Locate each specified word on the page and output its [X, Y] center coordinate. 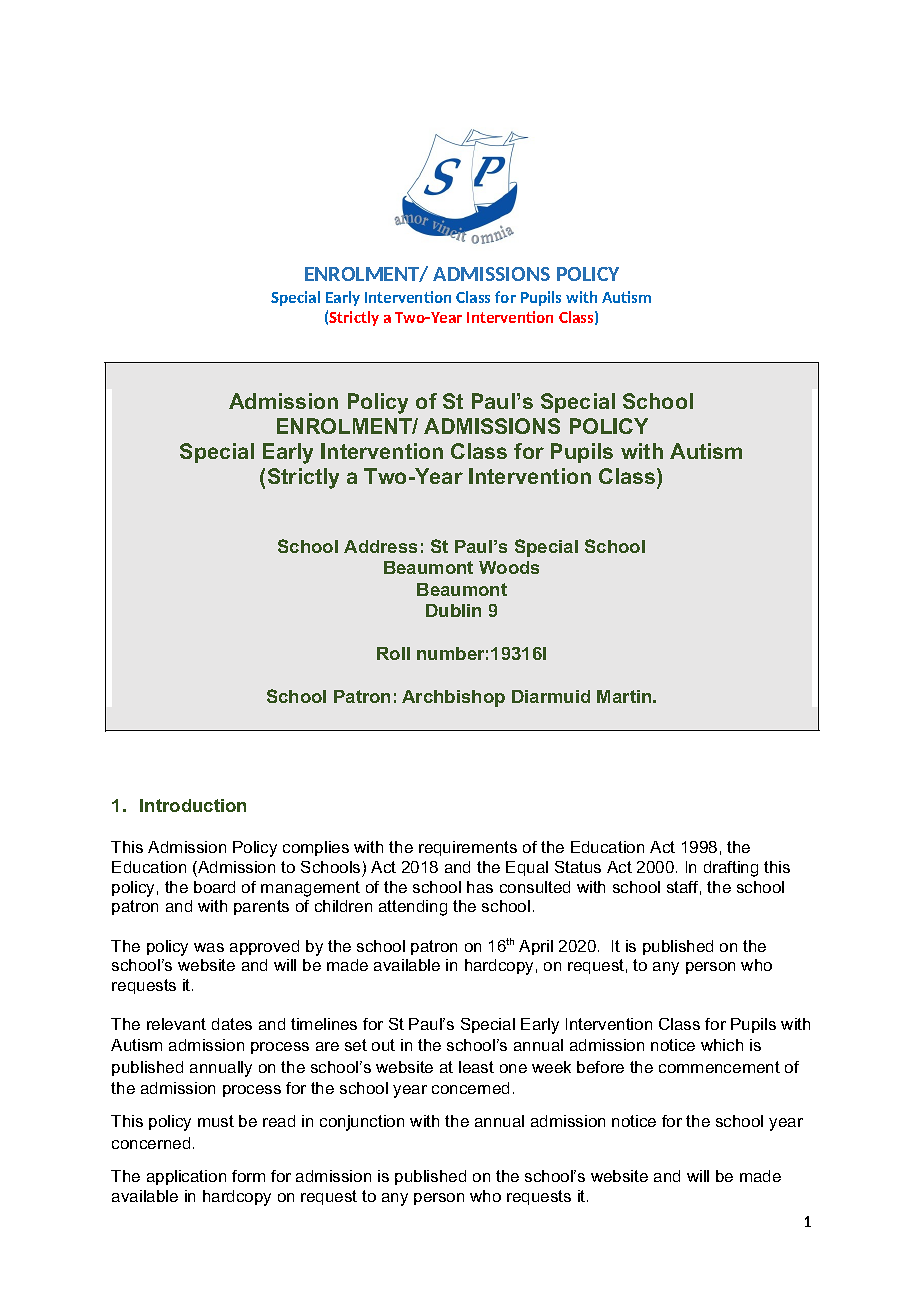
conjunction [362, 1123]
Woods [509, 567]
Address [380, 546]
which [722, 1045]
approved [264, 947]
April [536, 947]
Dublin [453, 610]
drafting [731, 869]
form [248, 1176]
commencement [719, 1067]
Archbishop [453, 698]
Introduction [193, 805]
